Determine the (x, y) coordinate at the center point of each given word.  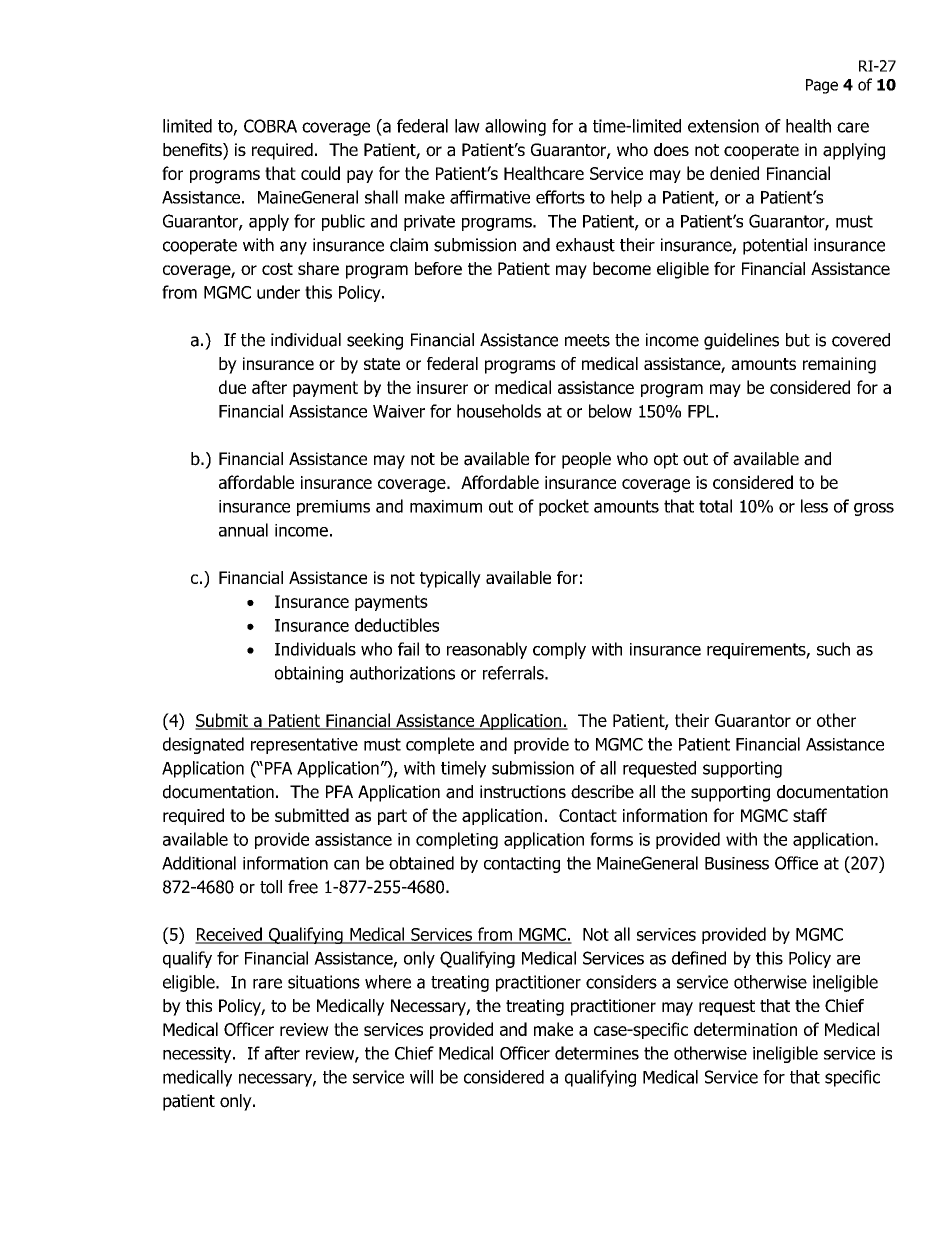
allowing (515, 127)
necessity (198, 1055)
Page (822, 86)
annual (243, 530)
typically (450, 579)
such (833, 649)
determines (597, 1053)
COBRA (270, 126)
